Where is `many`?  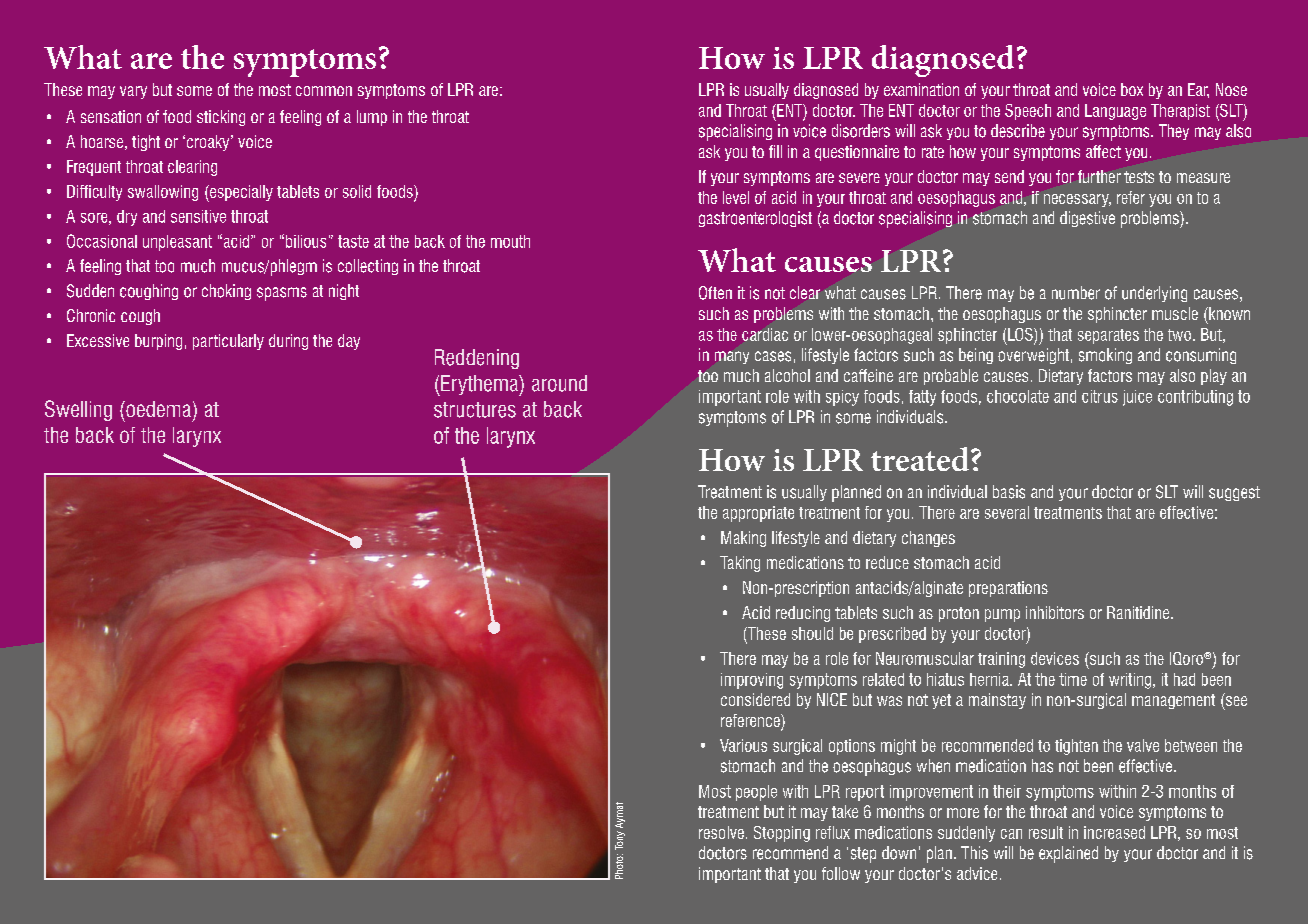
many is located at coordinates (732, 357).
